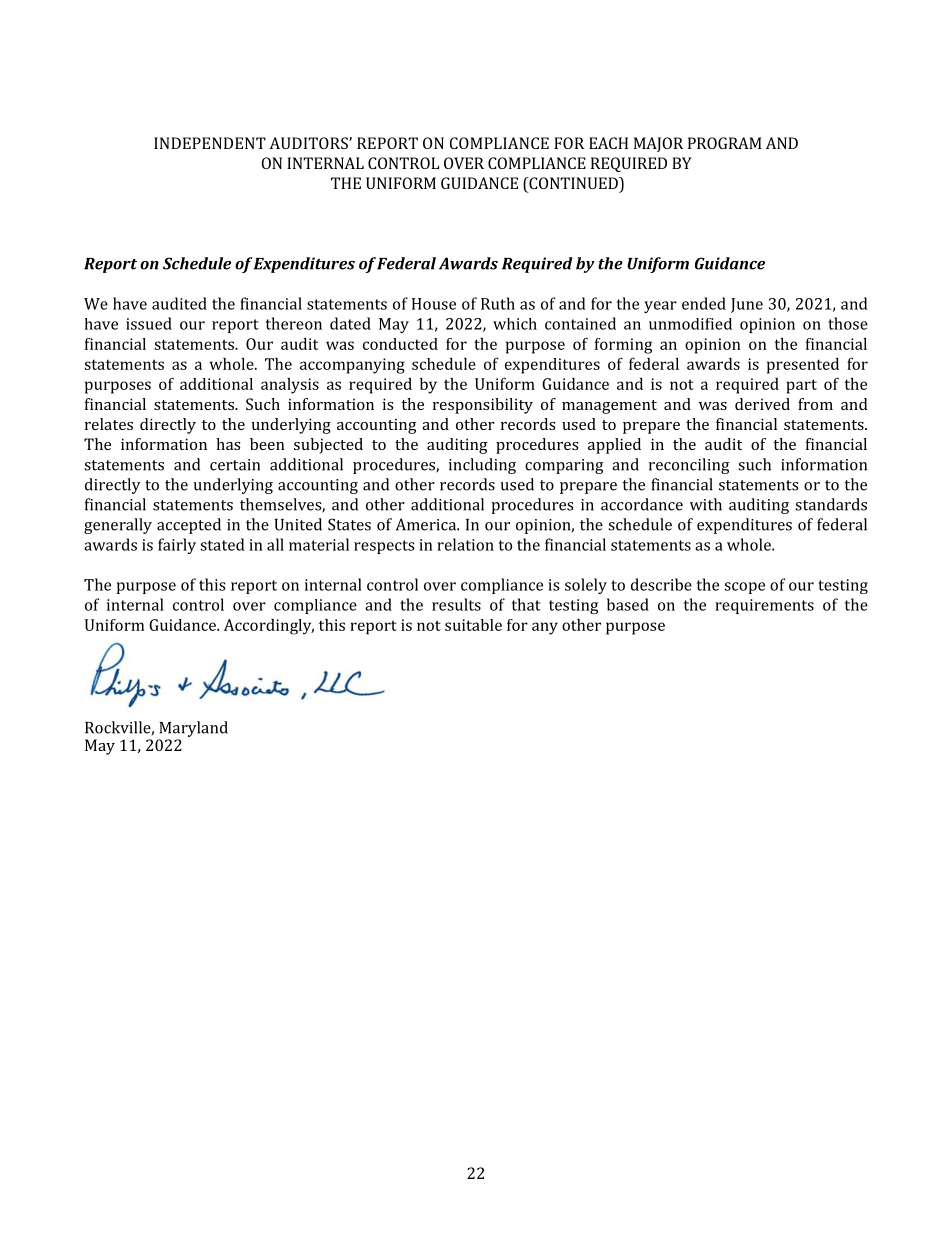 This page has width=952, height=1233. I want to click on CONTINUED, so click(573, 183).
